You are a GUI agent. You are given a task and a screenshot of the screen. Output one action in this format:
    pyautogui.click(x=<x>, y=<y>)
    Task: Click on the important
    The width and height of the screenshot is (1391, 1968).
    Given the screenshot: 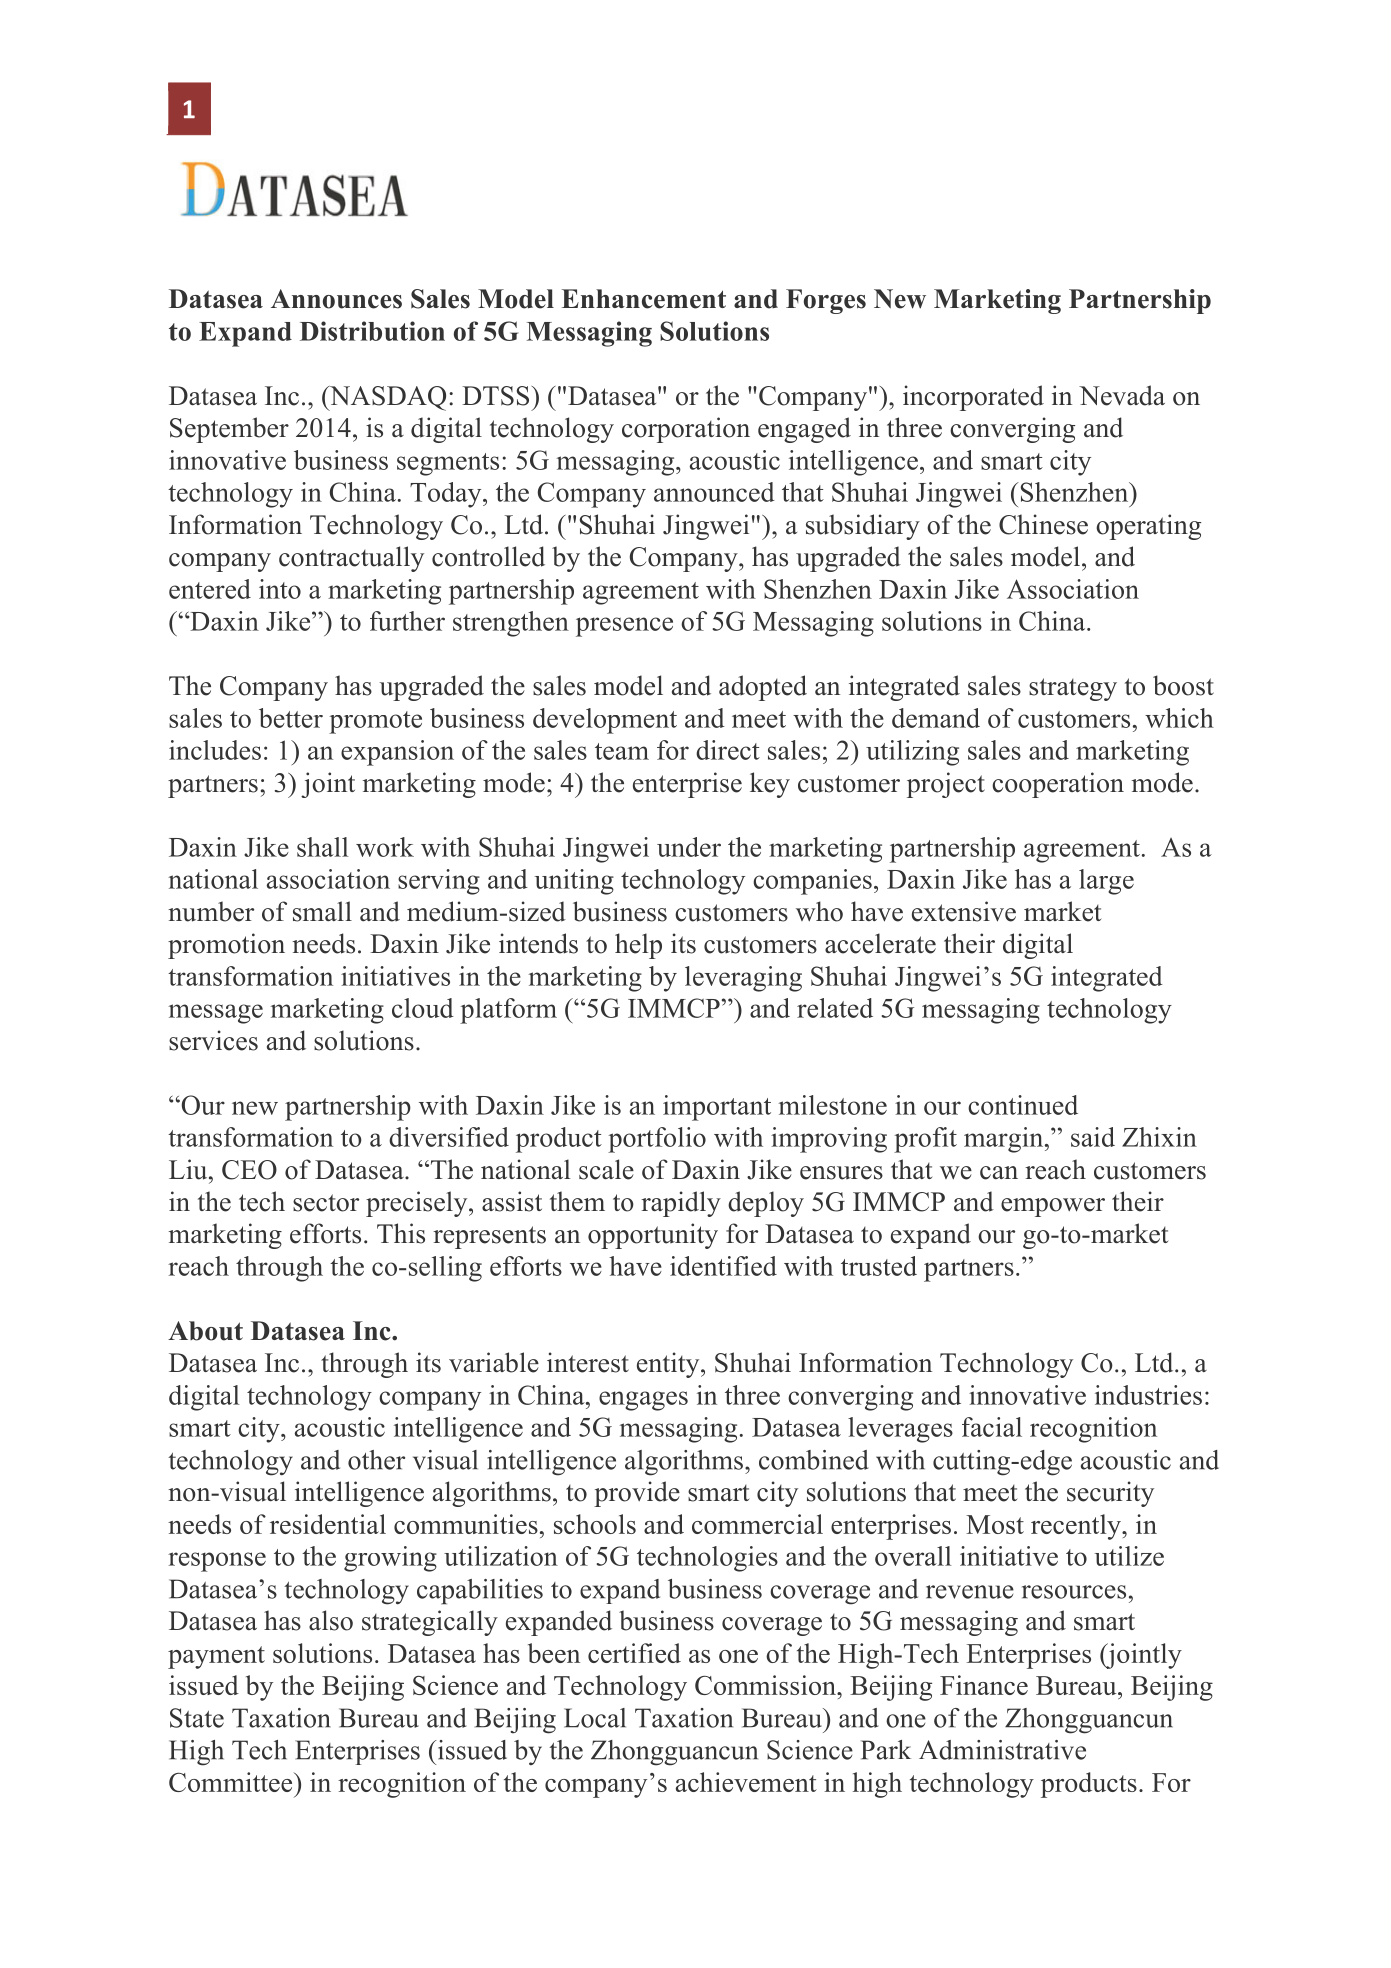 What is the action you would take?
    pyautogui.click(x=717, y=1108)
